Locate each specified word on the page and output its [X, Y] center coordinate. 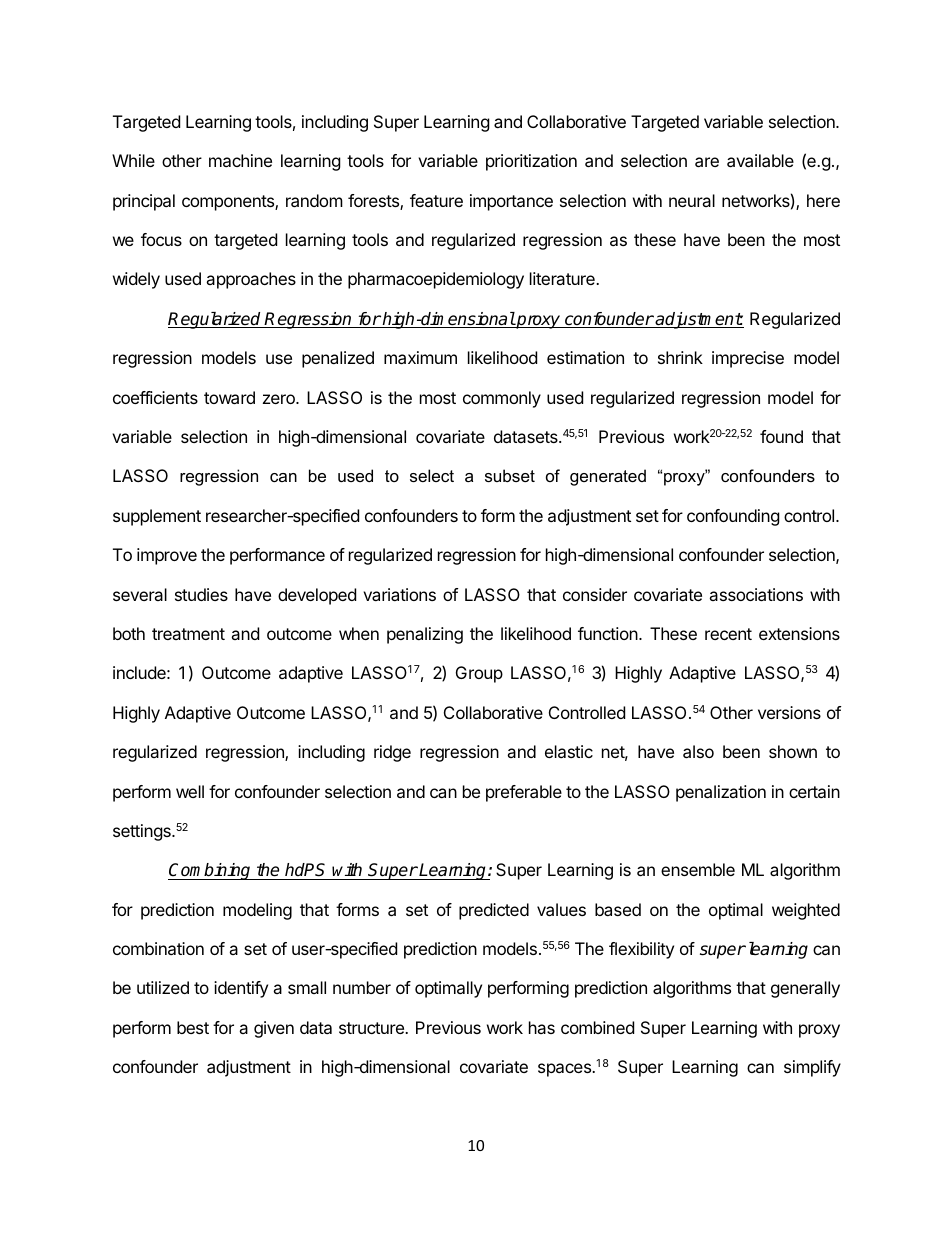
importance [511, 202]
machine [240, 160]
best [193, 1027]
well [190, 791]
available [760, 160]
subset [510, 475]
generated [608, 477]
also [698, 751]
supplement [157, 517]
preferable [524, 793]
